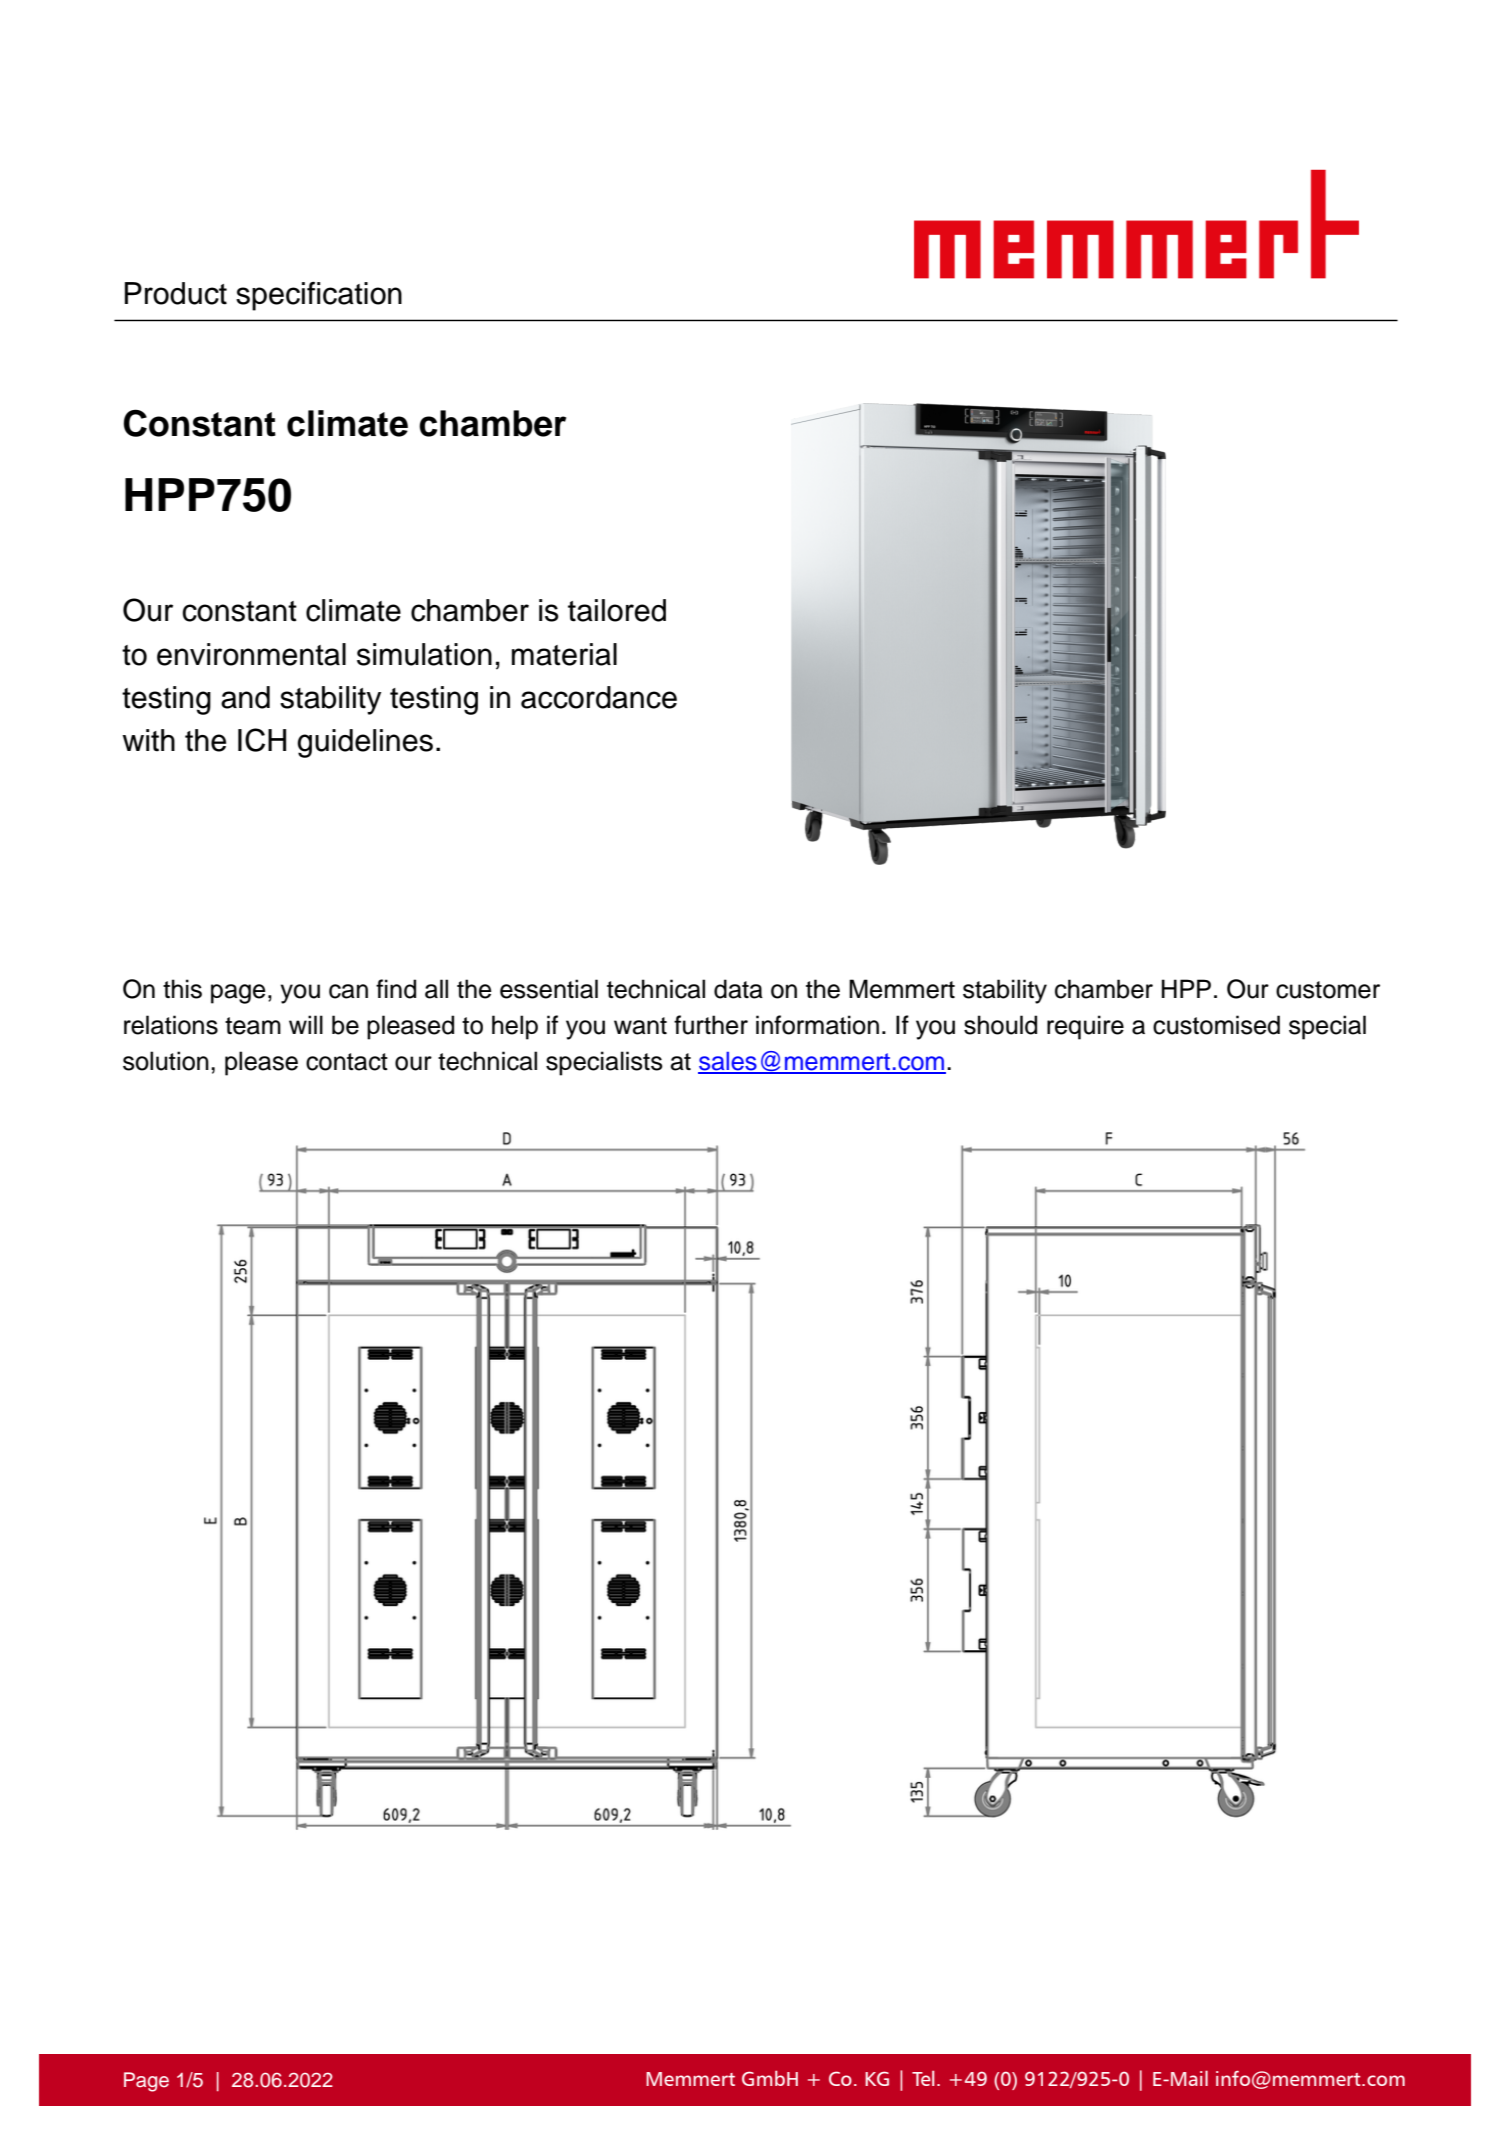 The width and height of the document is (1512, 2139). Describe the element at coordinates (1000, 1025) in the document. I see `should` at that location.
